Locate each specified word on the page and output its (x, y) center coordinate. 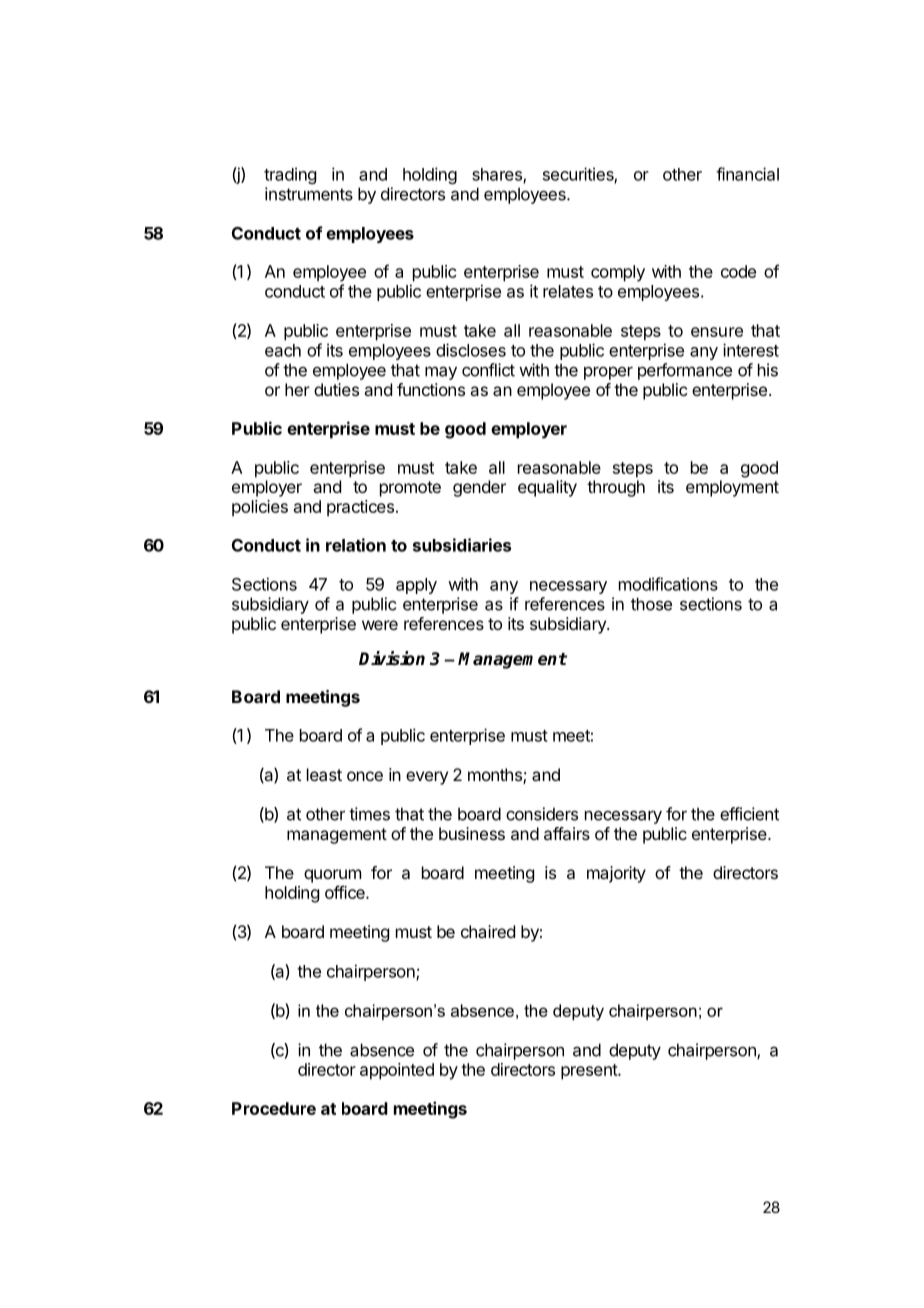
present (590, 1072)
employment (732, 488)
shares (498, 175)
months (496, 776)
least (324, 774)
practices (360, 508)
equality (547, 488)
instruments (309, 194)
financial (747, 174)
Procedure (274, 1108)
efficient (749, 814)
